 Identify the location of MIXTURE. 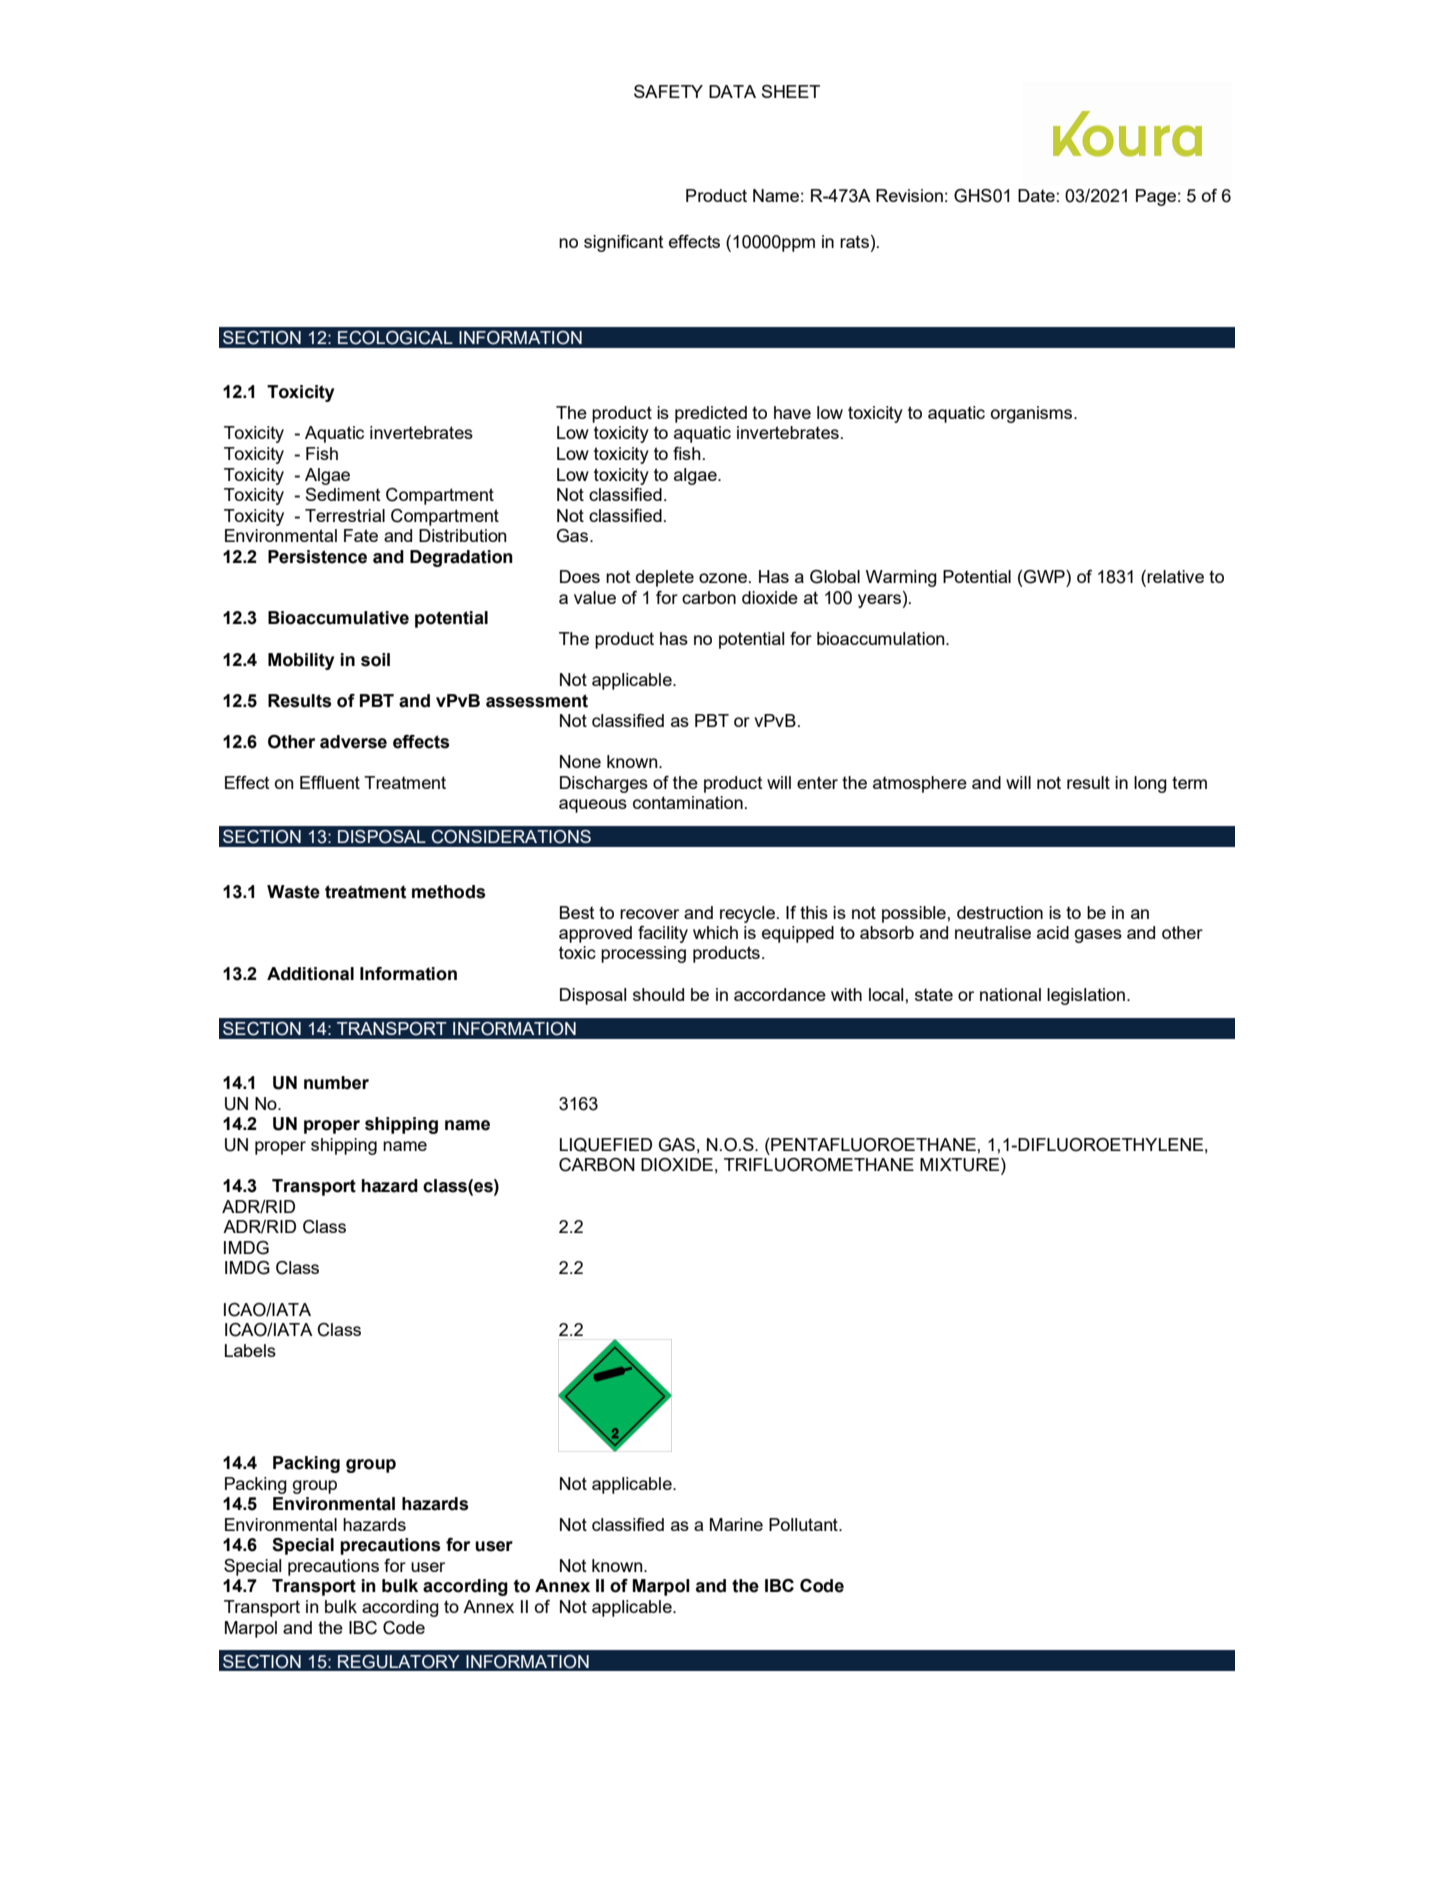
(961, 1166).
